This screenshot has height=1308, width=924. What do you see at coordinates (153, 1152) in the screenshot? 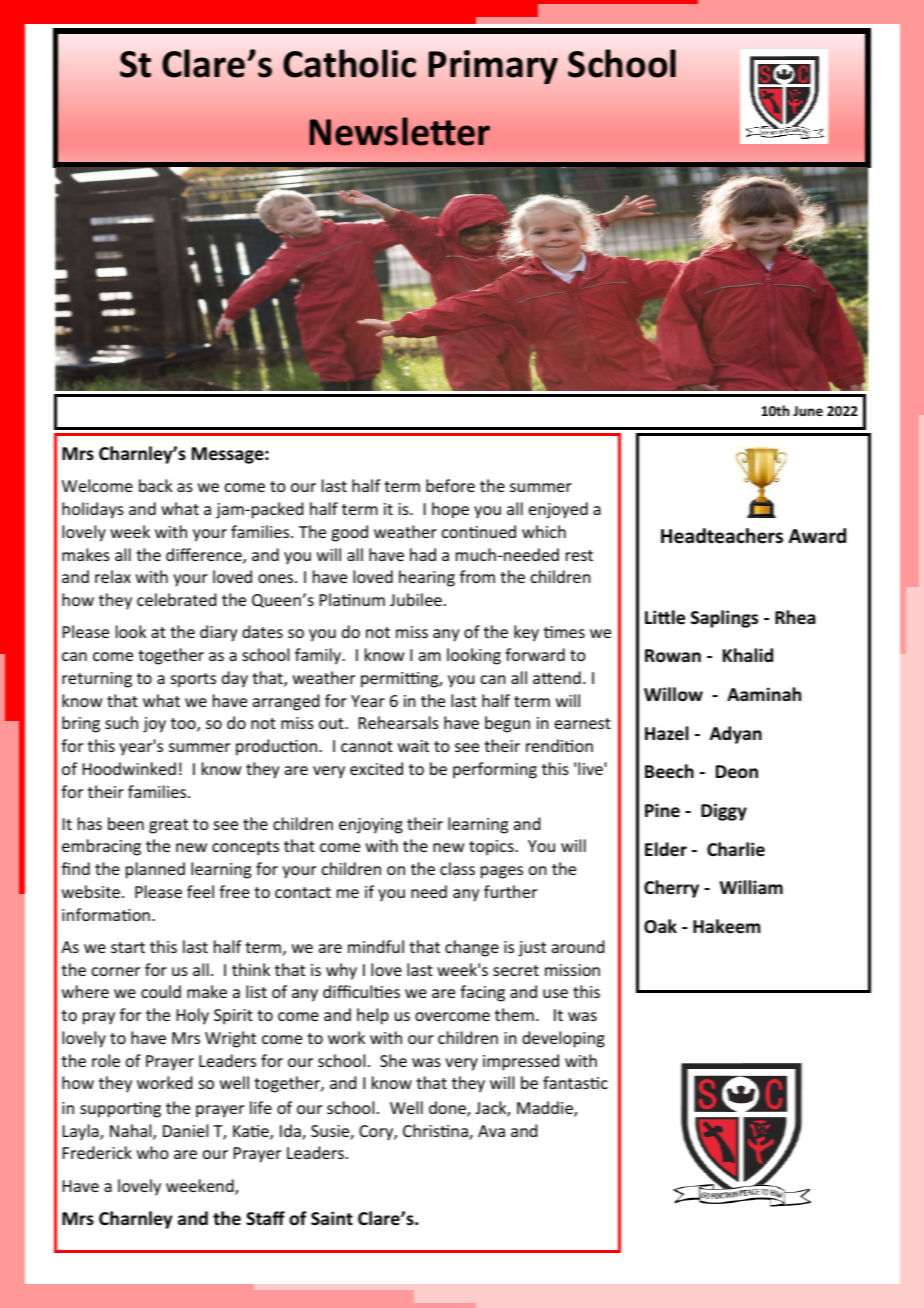
I see `who` at bounding box center [153, 1152].
